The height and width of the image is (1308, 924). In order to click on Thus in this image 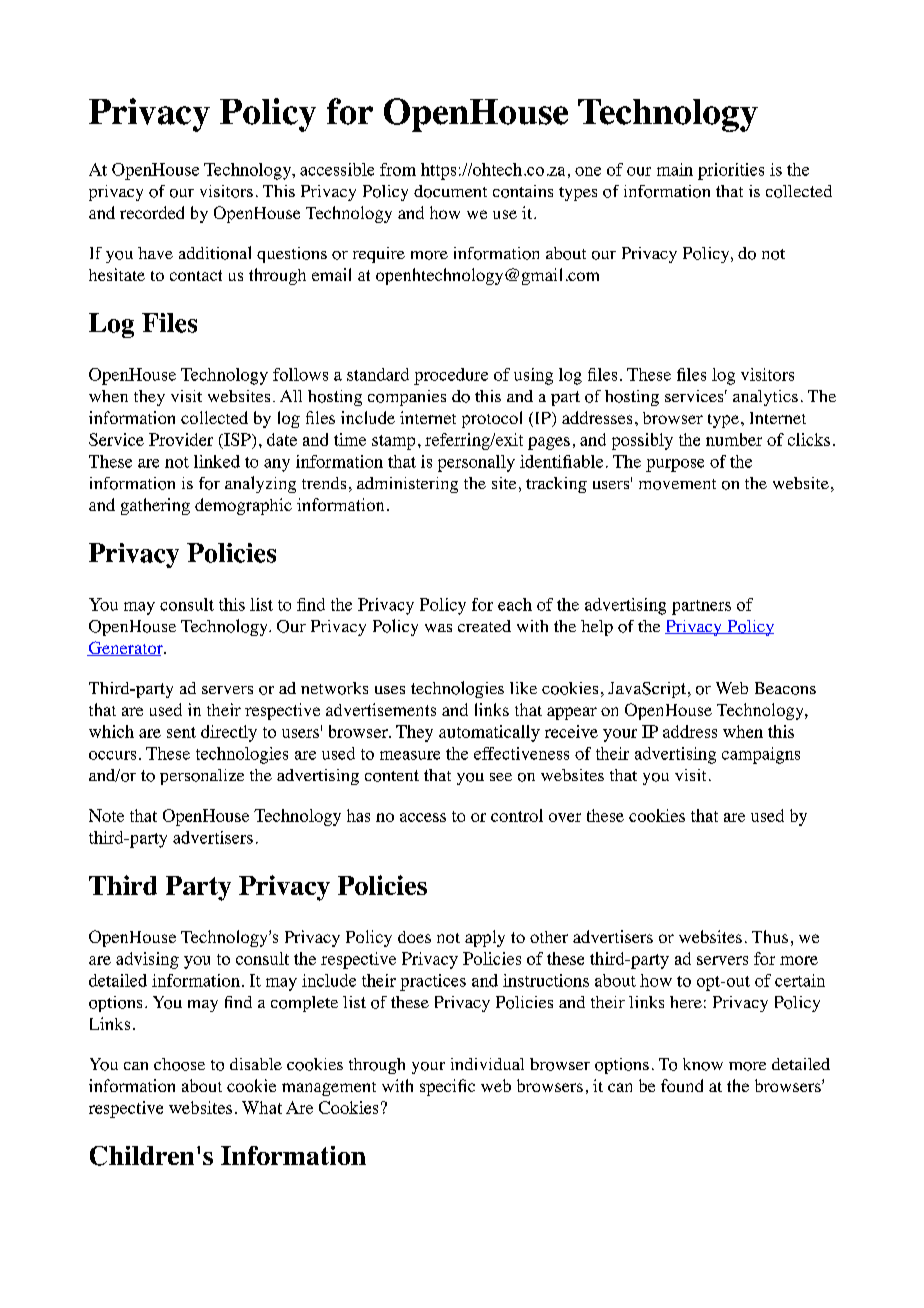, I will do `click(770, 936)`.
